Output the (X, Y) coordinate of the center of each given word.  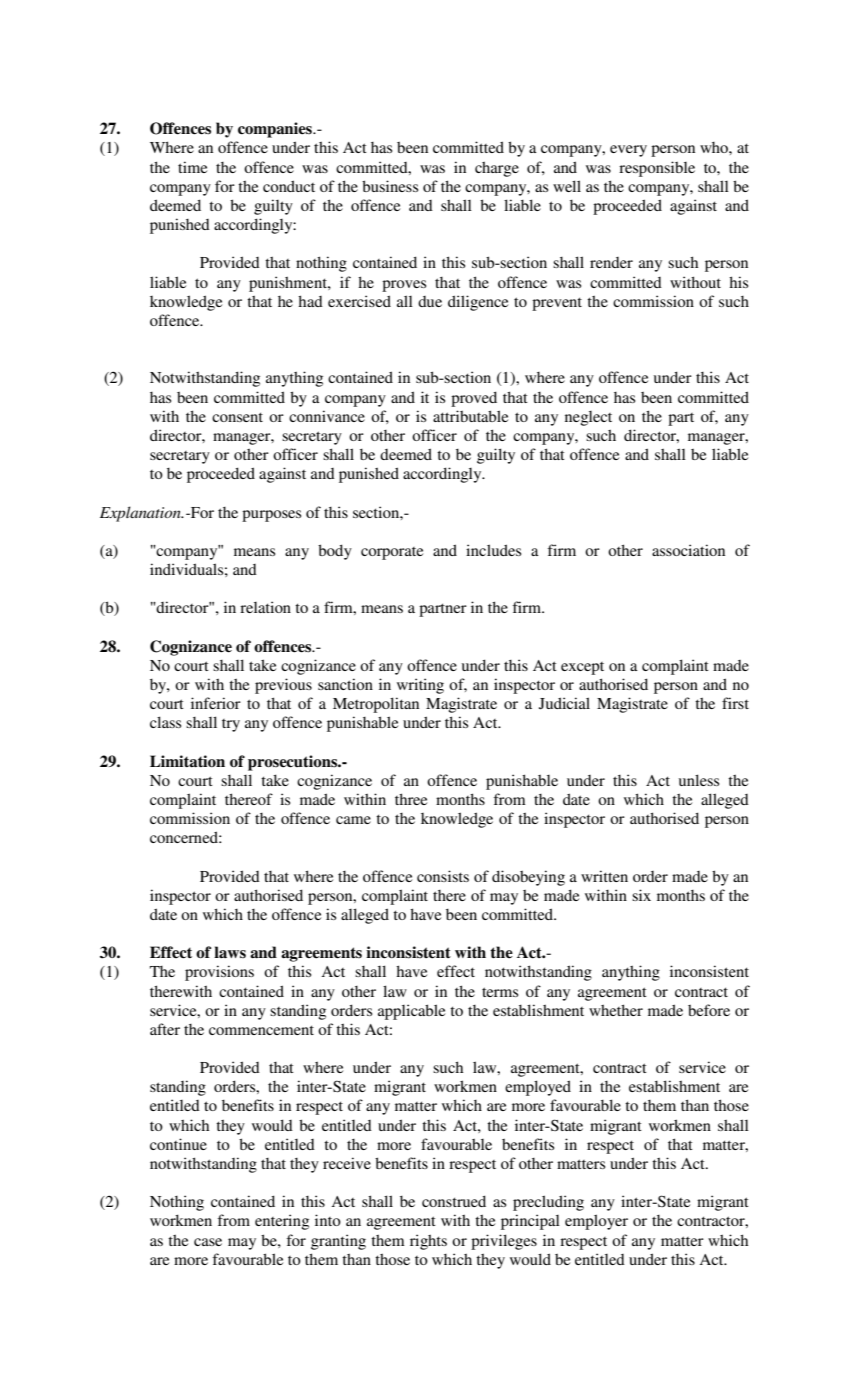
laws (230, 952)
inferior (216, 703)
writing (420, 686)
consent (237, 417)
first (735, 703)
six (641, 895)
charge (497, 169)
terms (500, 992)
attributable (470, 416)
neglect (588, 418)
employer (596, 1222)
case (208, 1242)
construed (454, 1201)
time (192, 167)
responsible (657, 169)
